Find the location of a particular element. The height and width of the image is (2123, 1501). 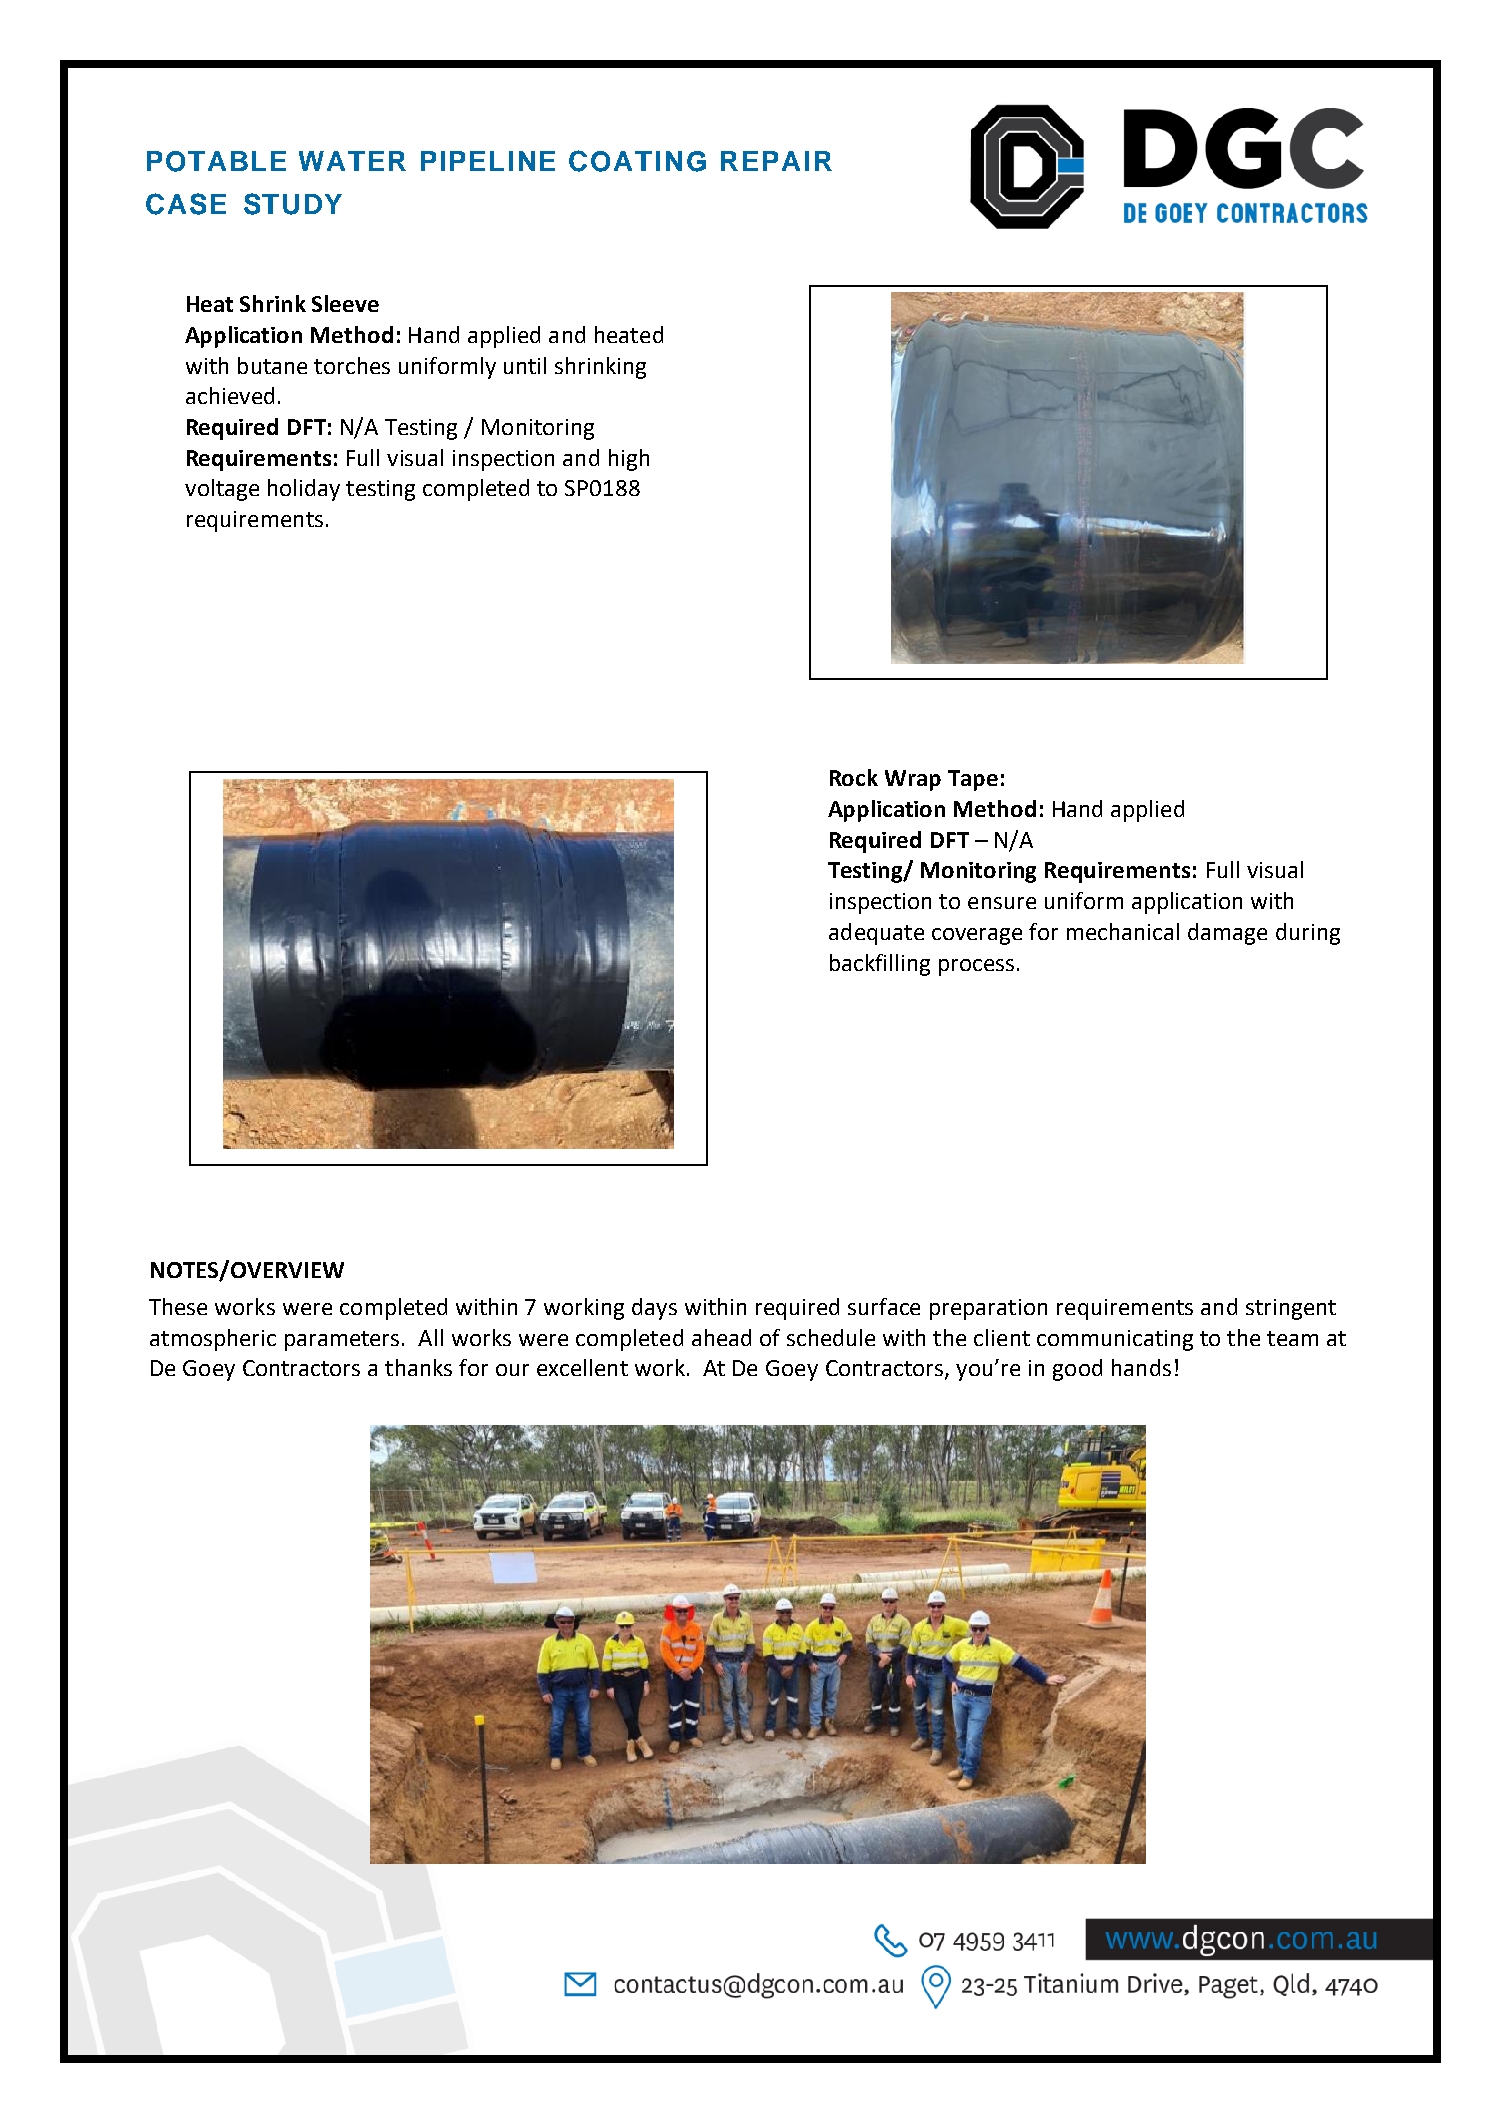

holiday is located at coordinates (304, 490).
